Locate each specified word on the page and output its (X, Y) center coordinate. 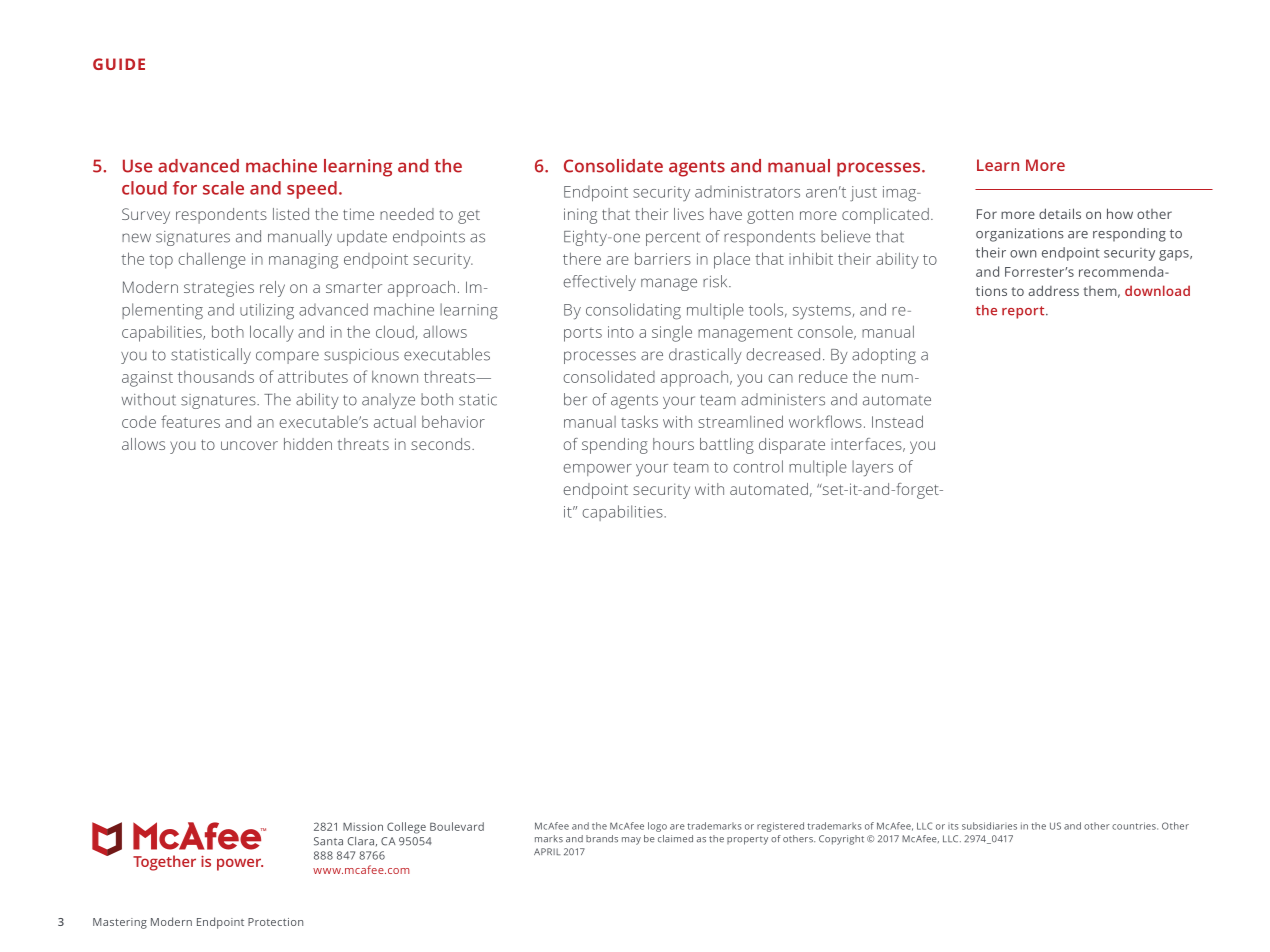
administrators (747, 191)
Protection (275, 922)
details (1060, 213)
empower (597, 470)
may (631, 841)
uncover (249, 445)
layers (872, 468)
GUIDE (119, 64)
